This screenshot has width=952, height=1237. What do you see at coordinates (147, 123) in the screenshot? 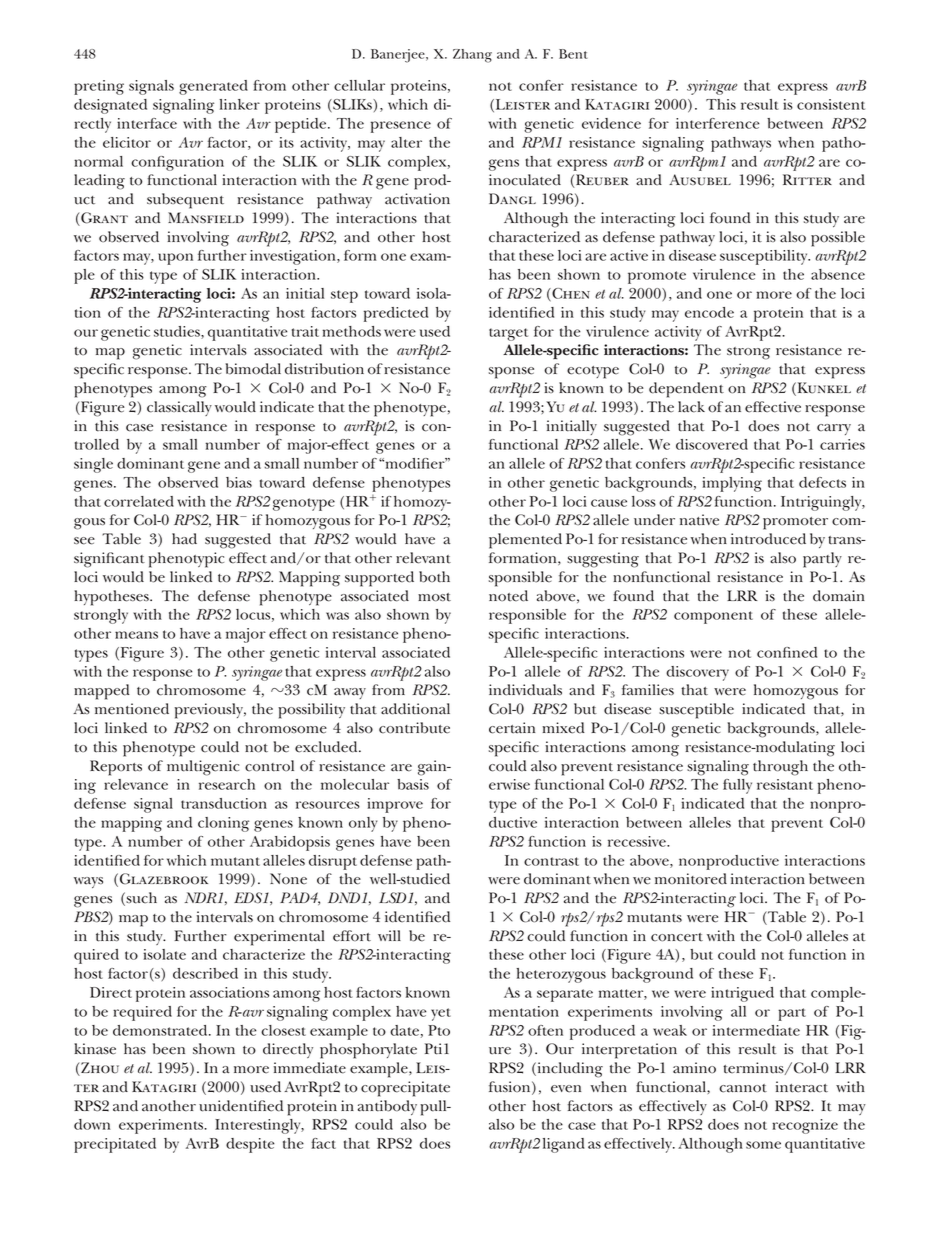
I see `interface` at bounding box center [147, 123].
